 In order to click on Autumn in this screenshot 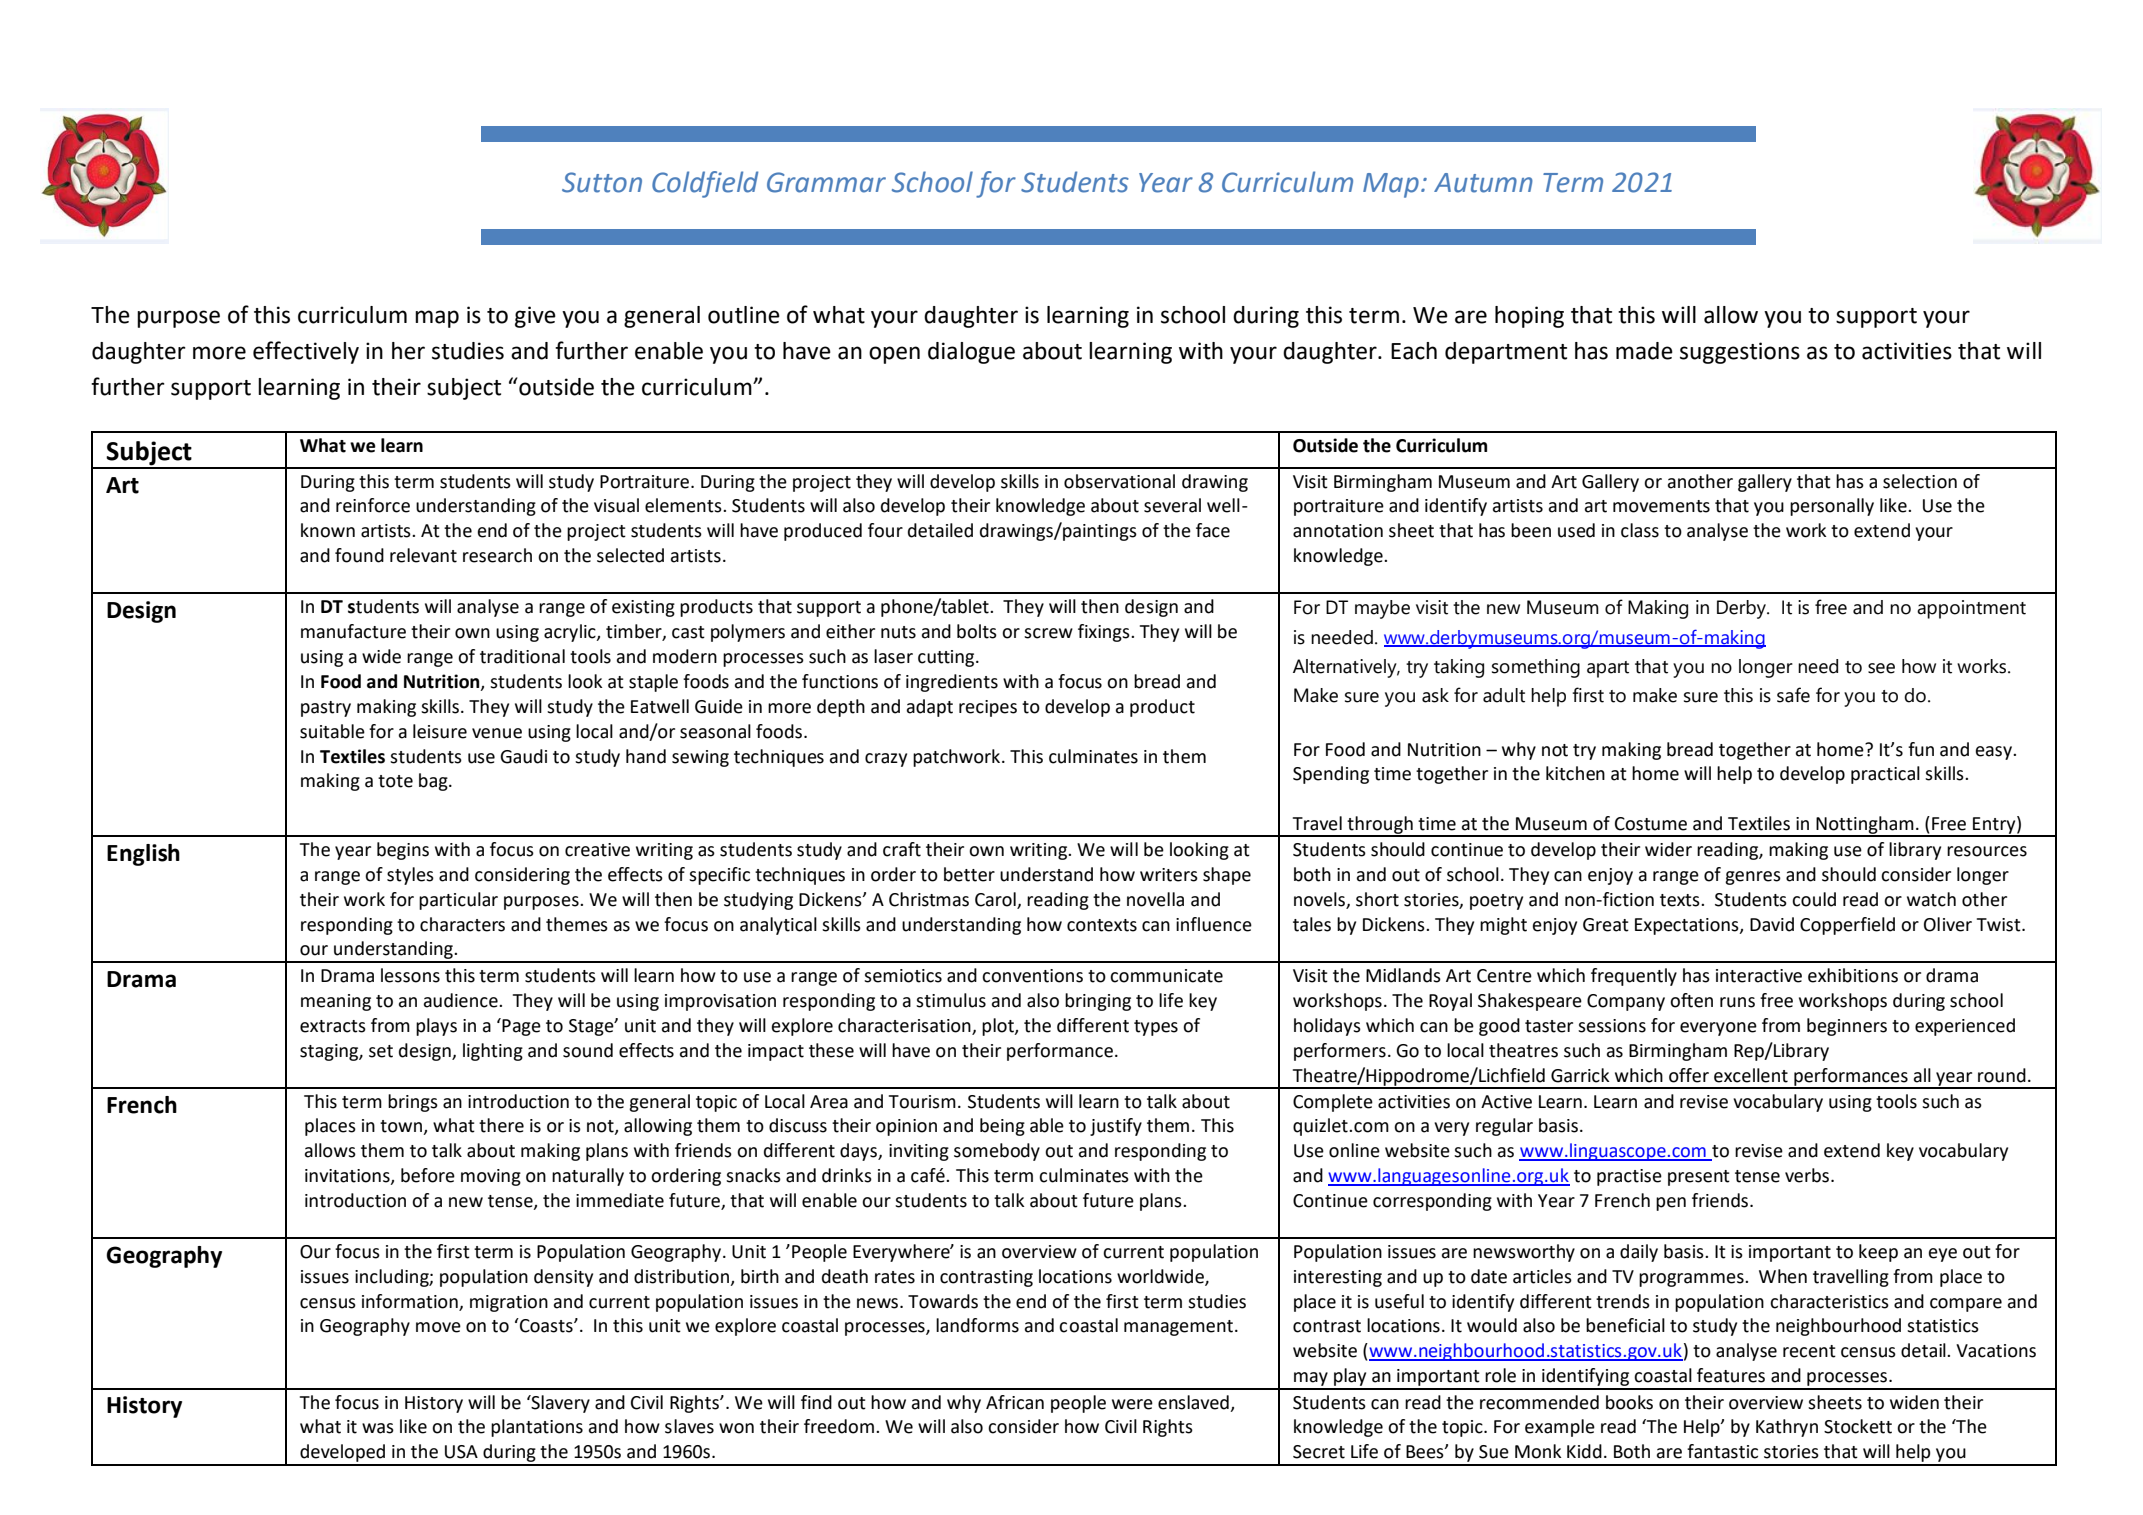, I will do `click(1483, 183)`.
